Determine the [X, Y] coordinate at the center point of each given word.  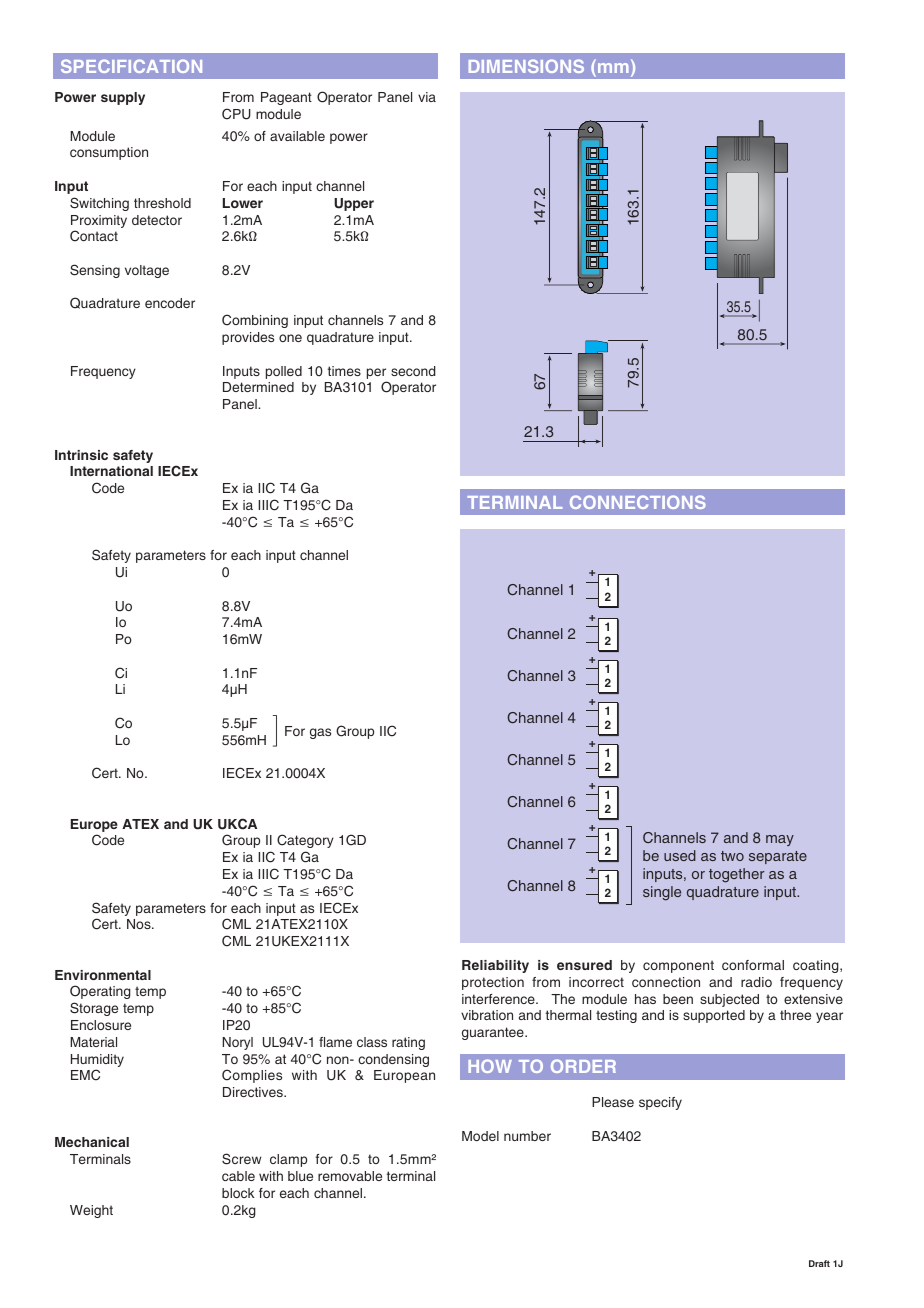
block [238, 1193]
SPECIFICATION [131, 66]
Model [480, 1136]
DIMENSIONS [526, 66]
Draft [819, 1263]
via [427, 97]
